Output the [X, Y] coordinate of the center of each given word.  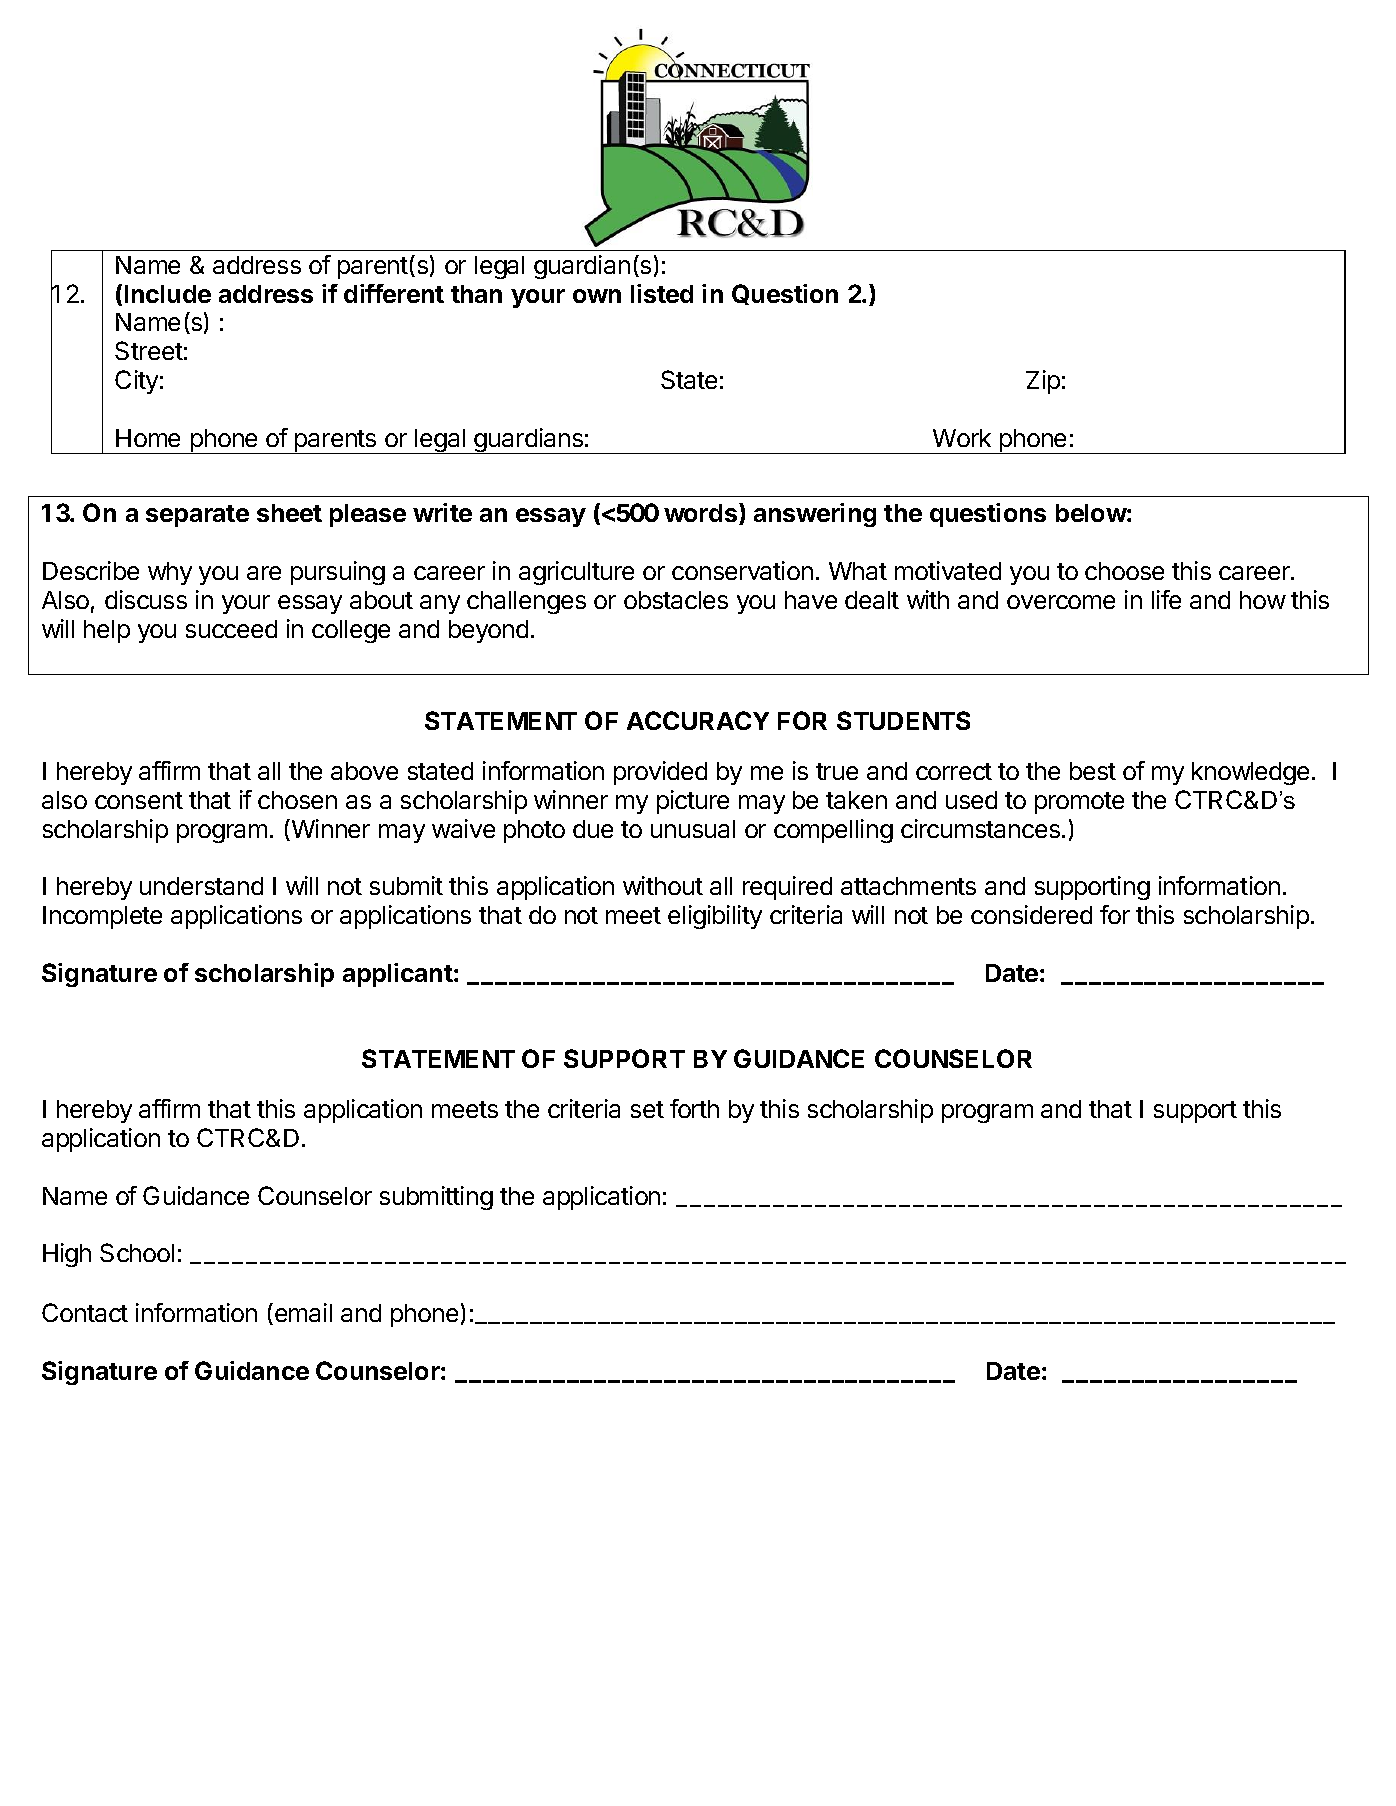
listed [662, 293]
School [137, 1252]
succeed [231, 629]
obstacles [676, 600]
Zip [1043, 382]
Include [168, 294]
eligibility [715, 917]
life [1166, 599]
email [303, 1312]
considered [1031, 914]
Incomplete [102, 917]
